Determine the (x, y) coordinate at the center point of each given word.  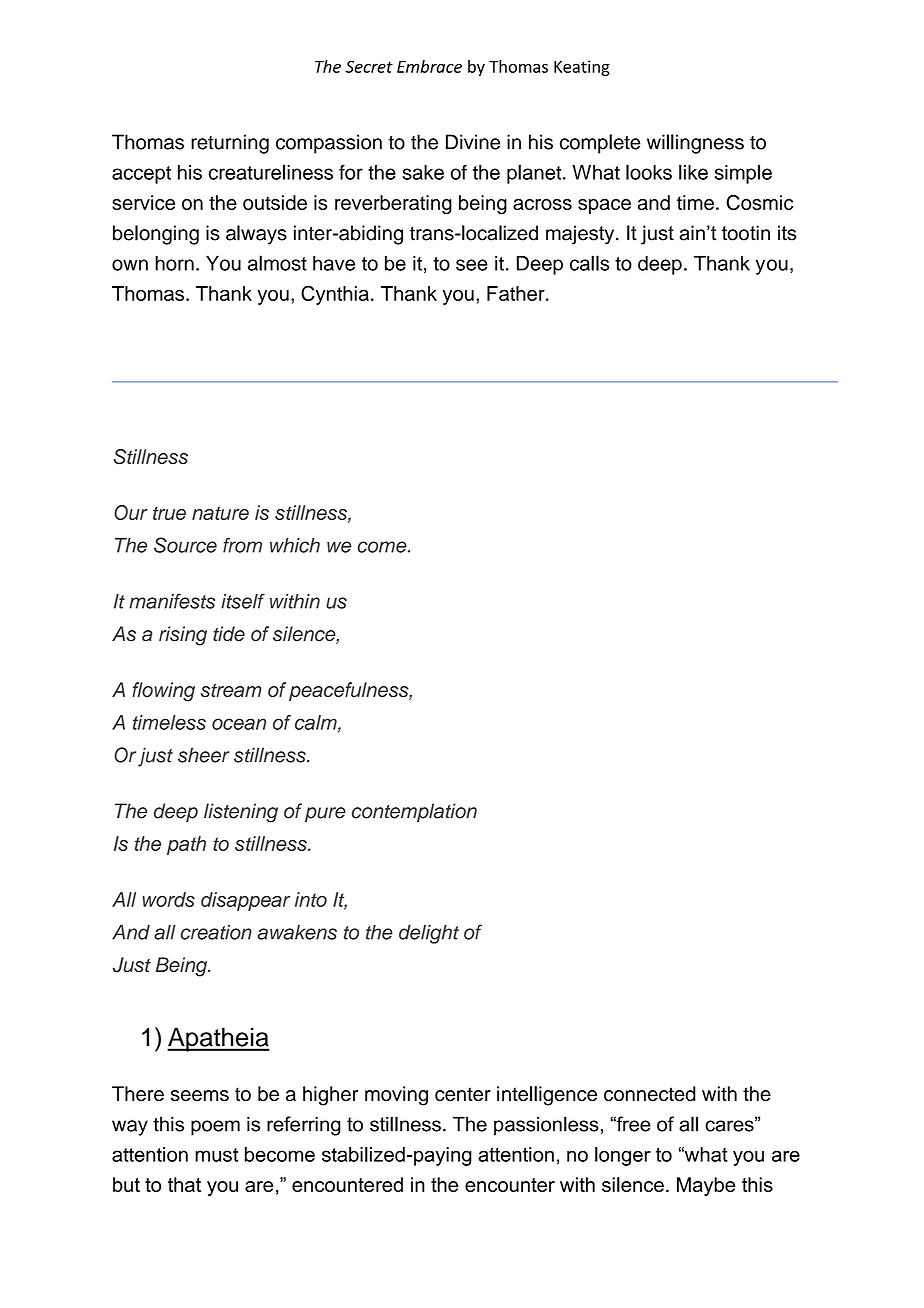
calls (590, 263)
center (463, 1094)
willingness (695, 144)
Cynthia (335, 295)
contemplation (414, 813)
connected (650, 1094)
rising (183, 636)
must (216, 1155)
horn (175, 263)
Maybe (706, 1186)
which (295, 545)
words (168, 899)
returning (230, 144)
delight (429, 934)
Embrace (429, 66)
